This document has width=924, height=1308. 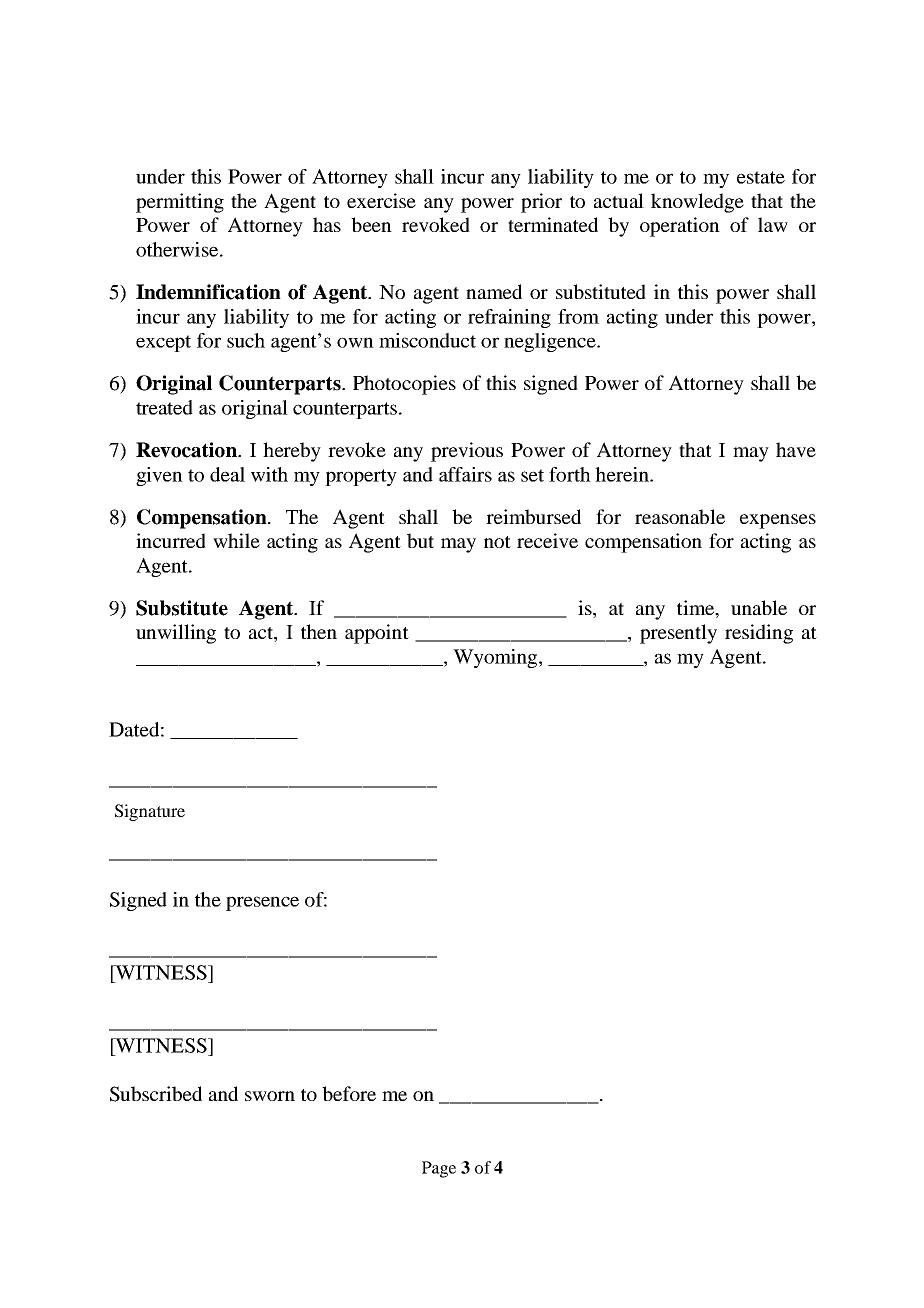 I want to click on sworn, so click(x=270, y=1096).
